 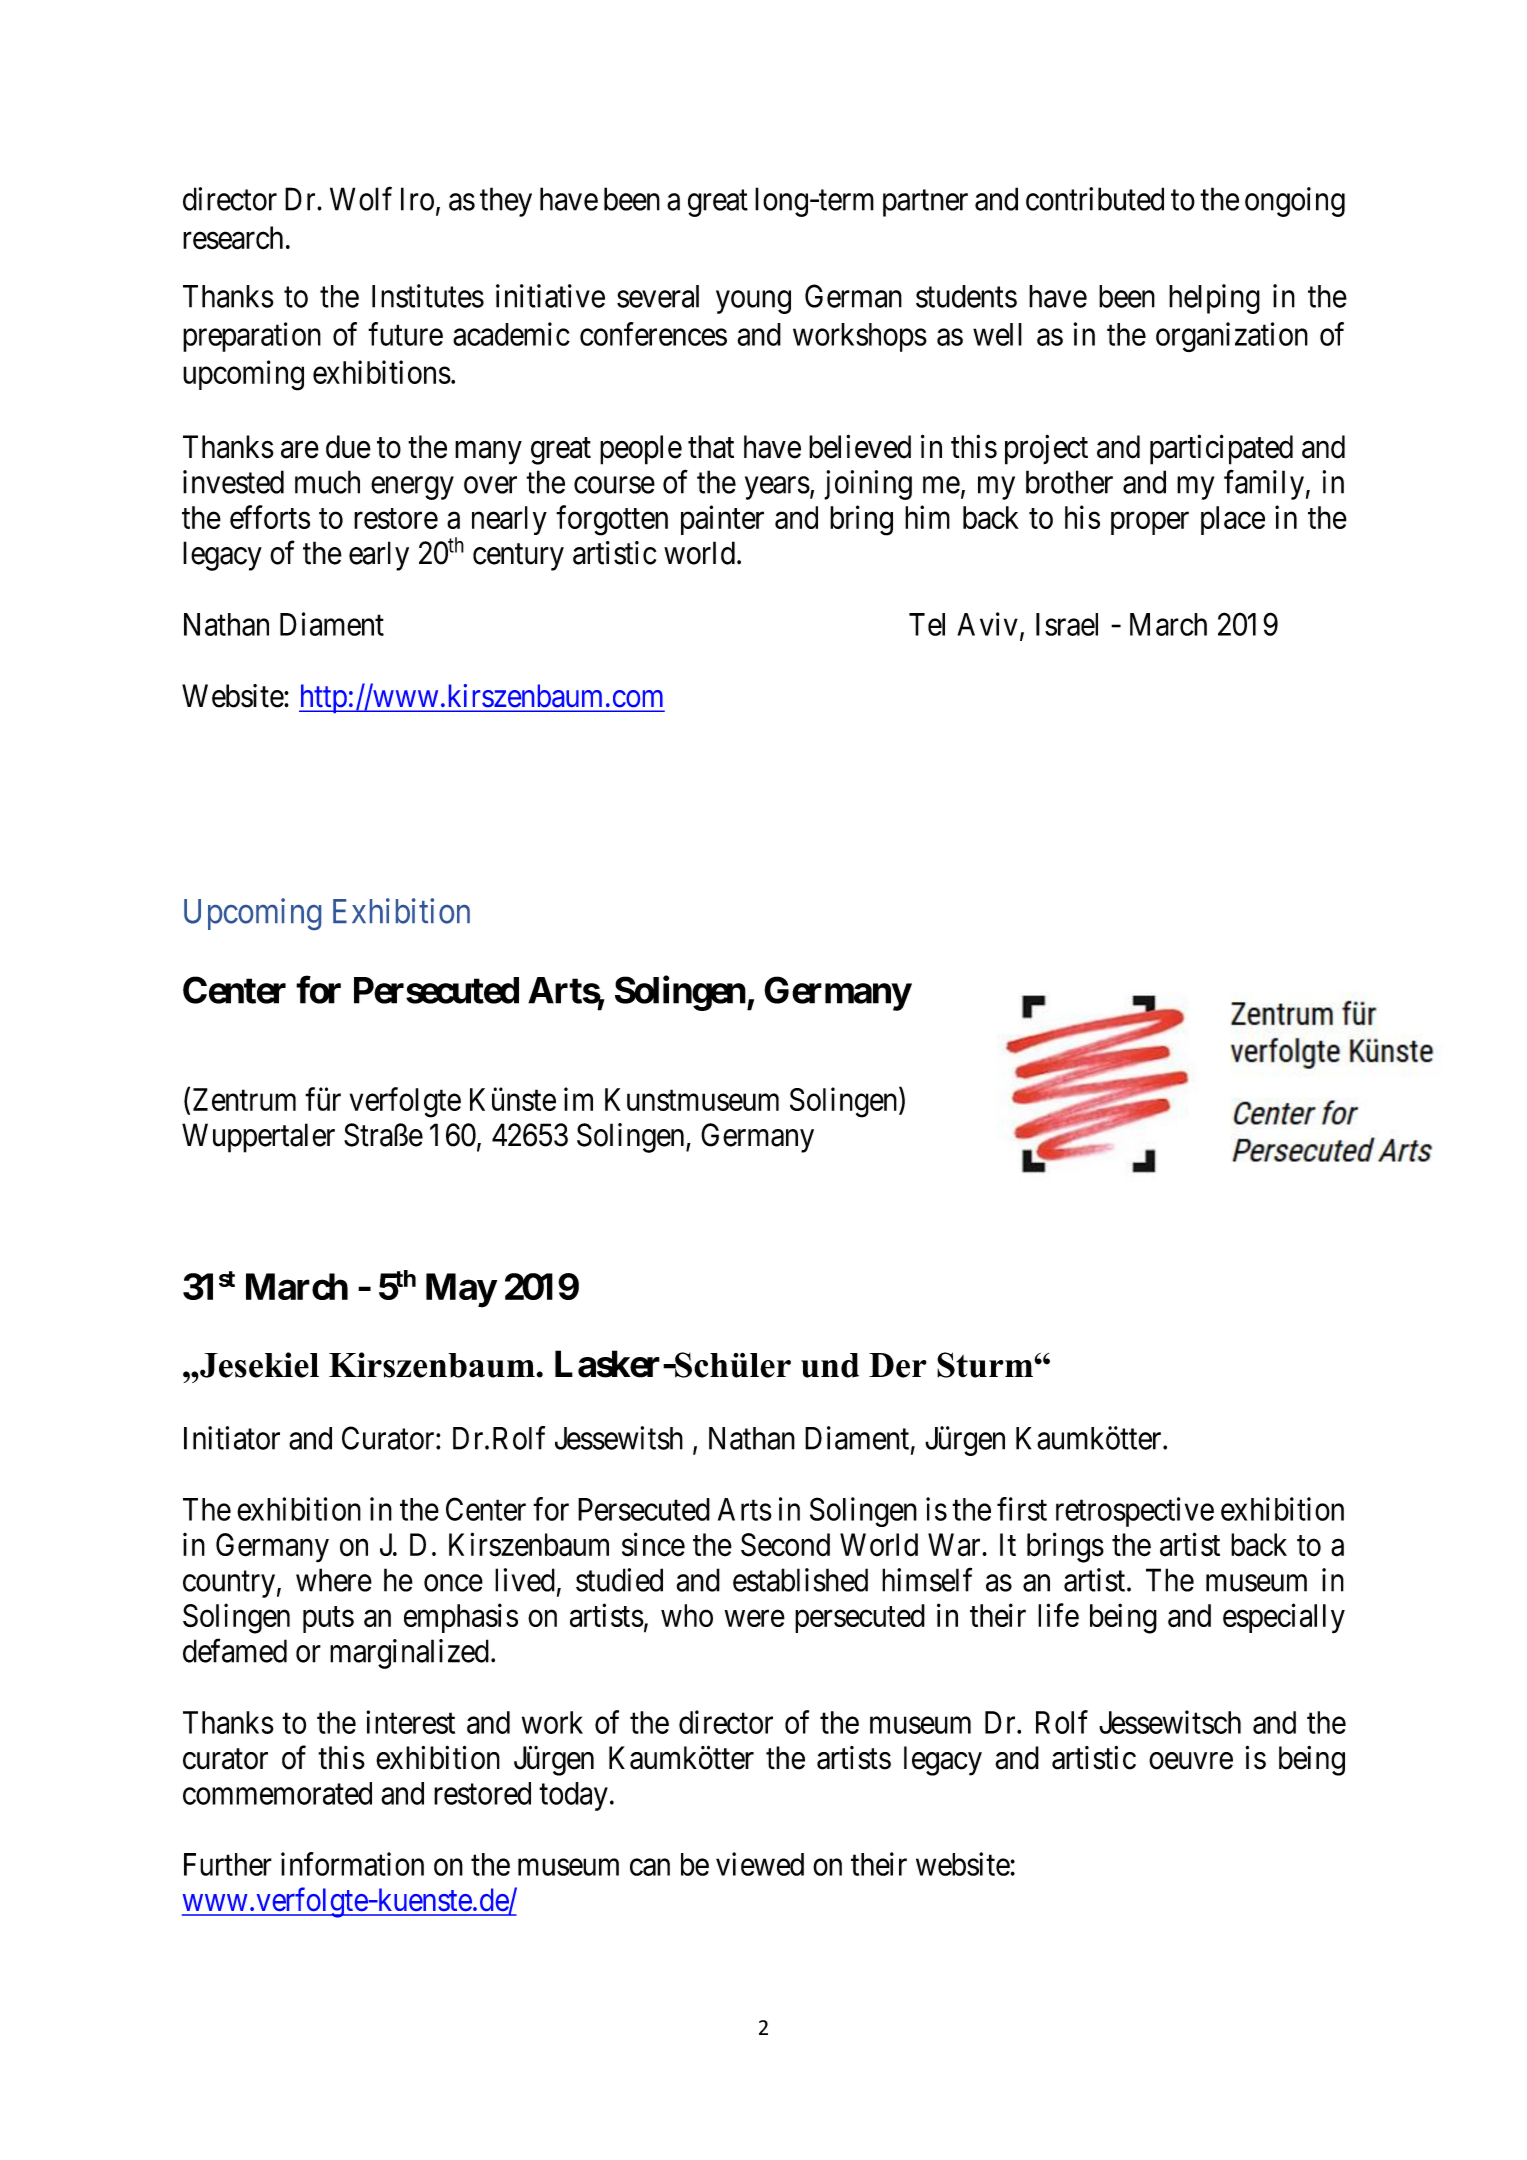 What do you see at coordinates (1135, 1512) in the screenshot?
I see `retrospective` at bounding box center [1135, 1512].
